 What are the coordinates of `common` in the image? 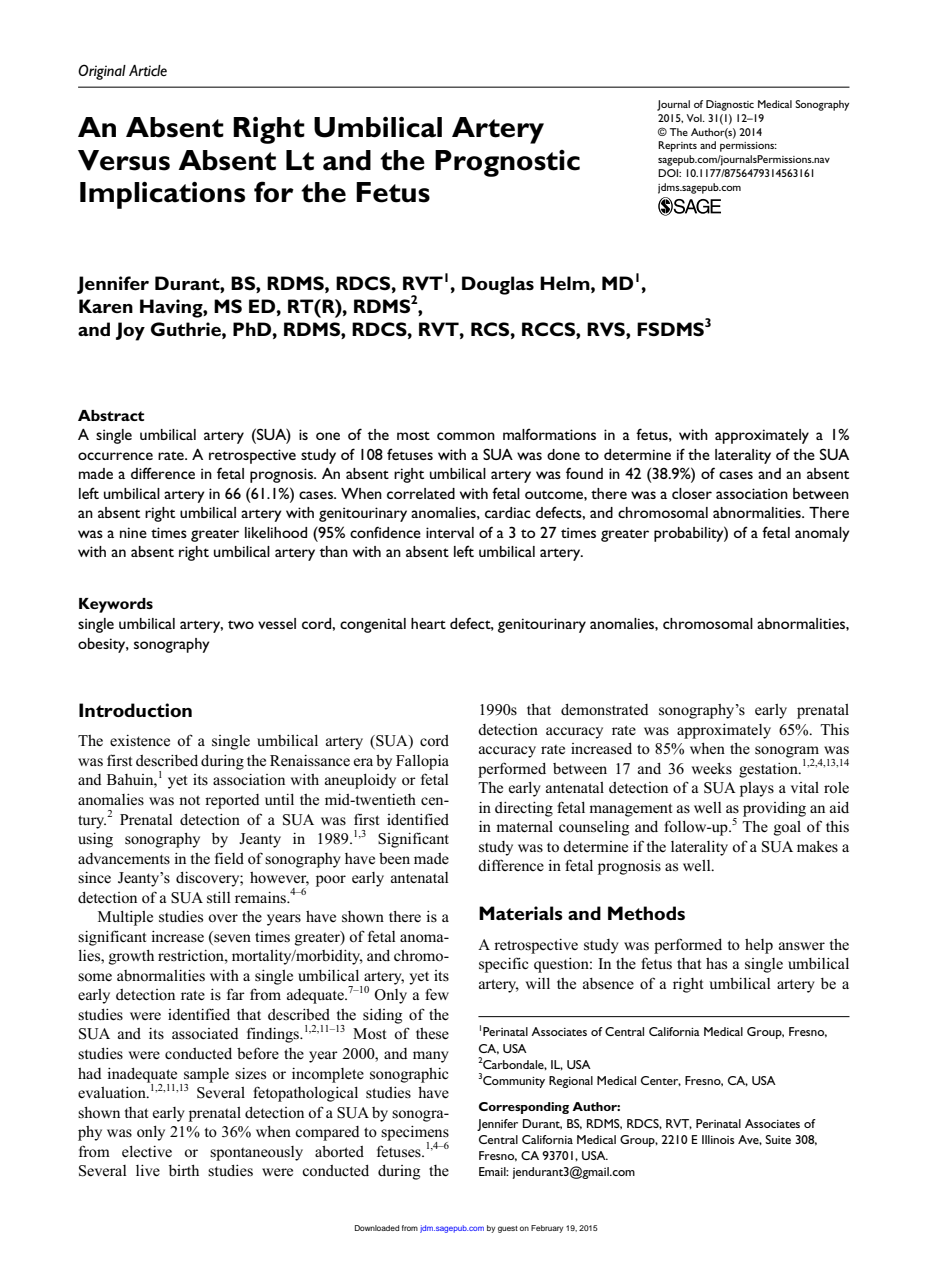 It's located at (466, 436).
